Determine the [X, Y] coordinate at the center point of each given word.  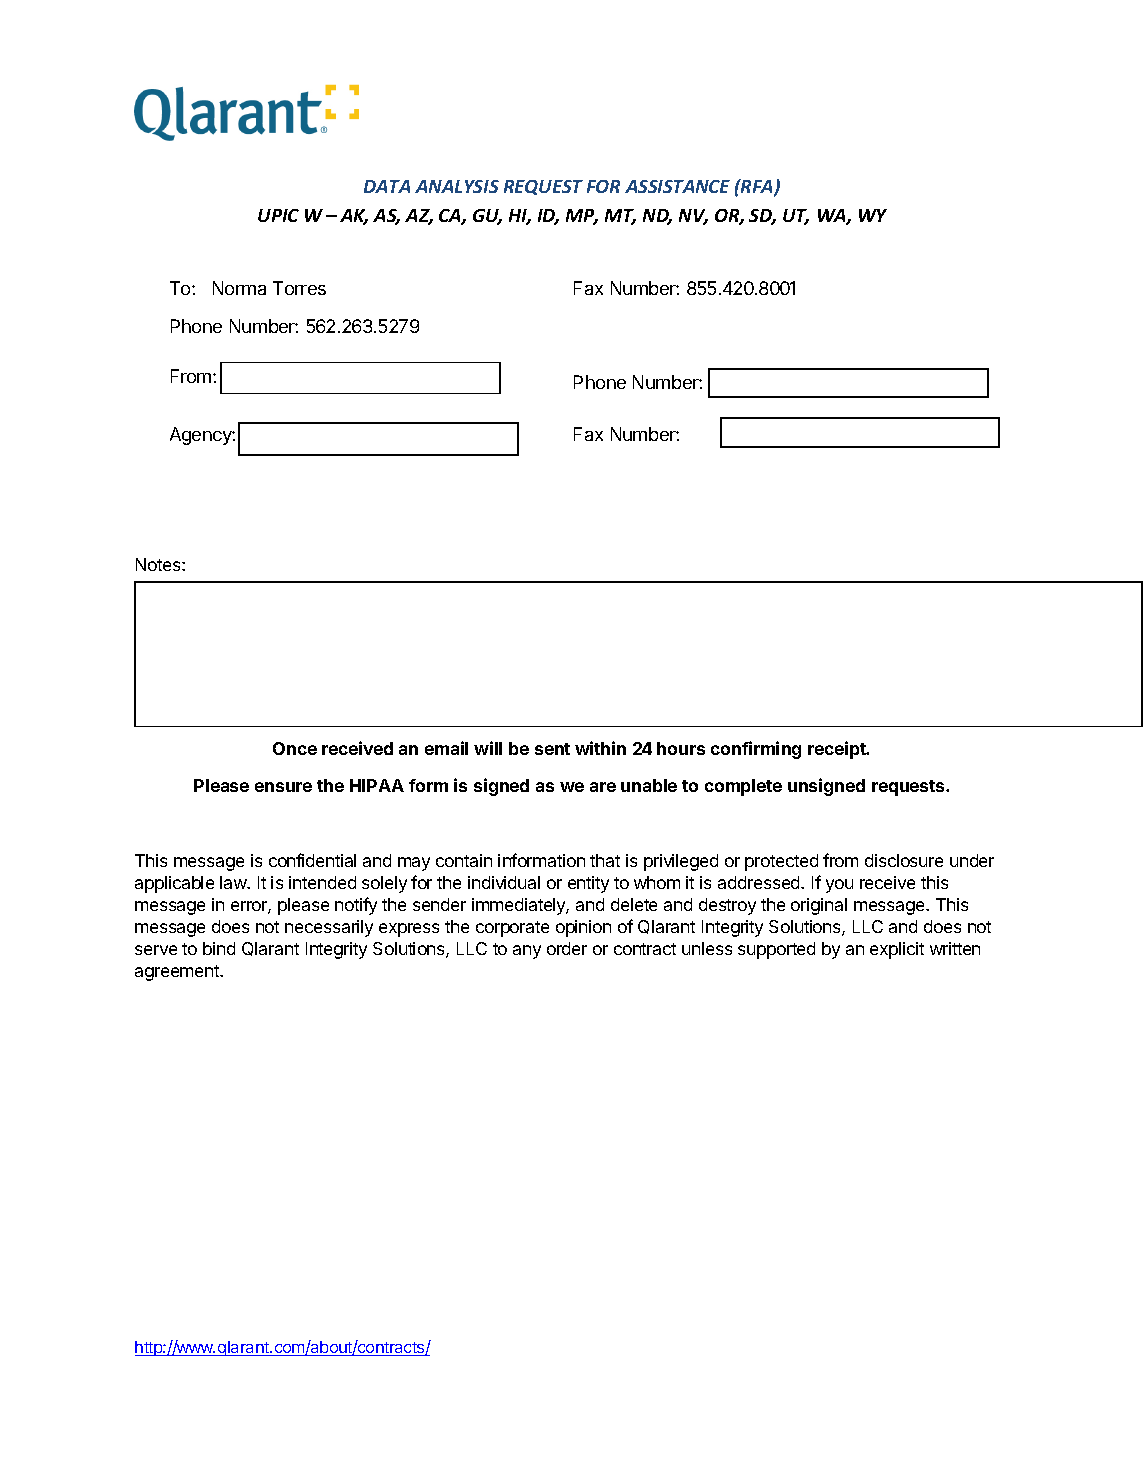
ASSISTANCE [677, 186]
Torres [299, 288]
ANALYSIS [457, 186]
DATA [387, 186]
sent [552, 749]
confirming [756, 750]
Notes [159, 564]
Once [295, 748]
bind [219, 948]
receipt [838, 750]
